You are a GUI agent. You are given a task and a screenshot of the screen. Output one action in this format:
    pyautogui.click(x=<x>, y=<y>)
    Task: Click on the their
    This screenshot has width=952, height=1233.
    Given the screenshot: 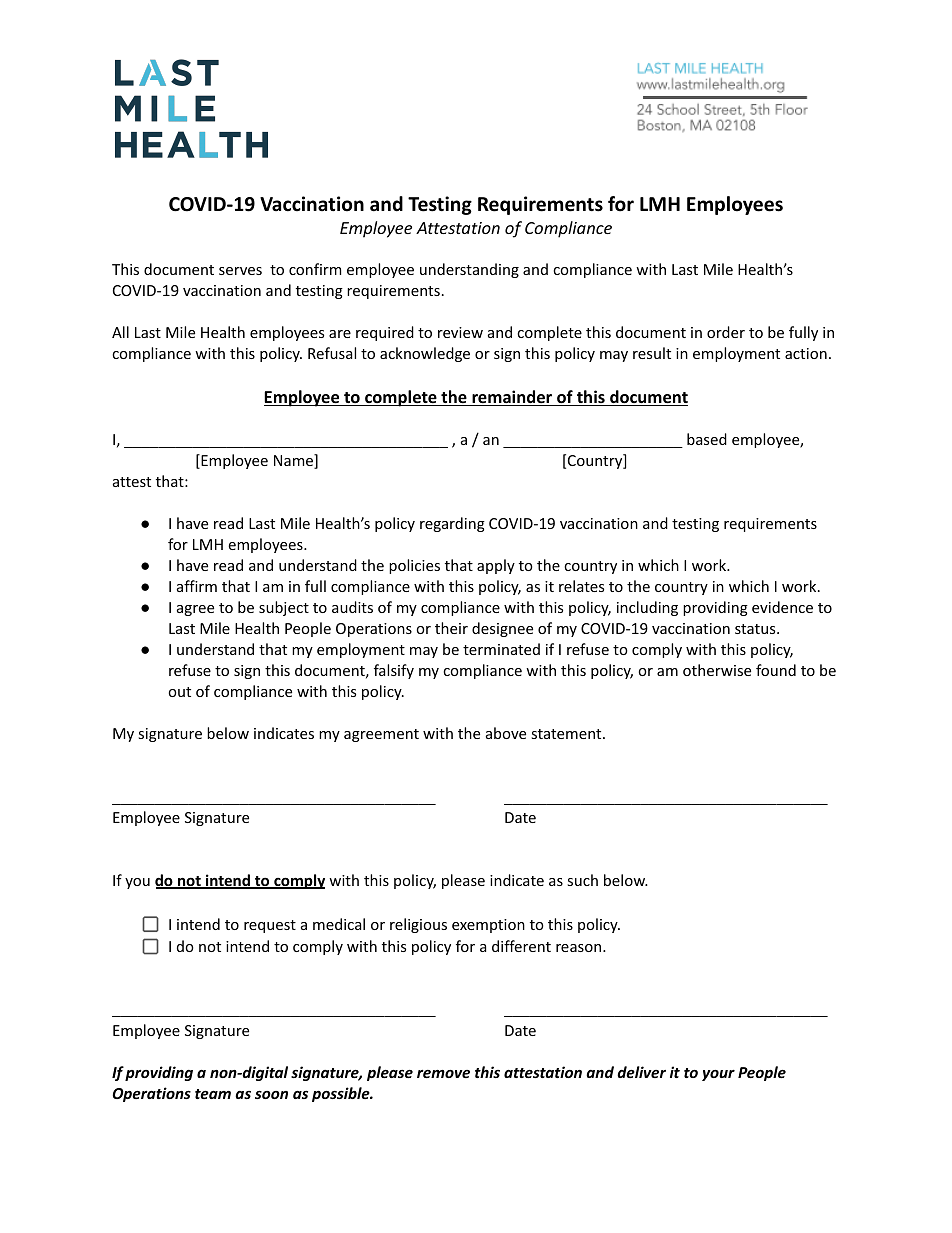 What is the action you would take?
    pyautogui.click(x=451, y=628)
